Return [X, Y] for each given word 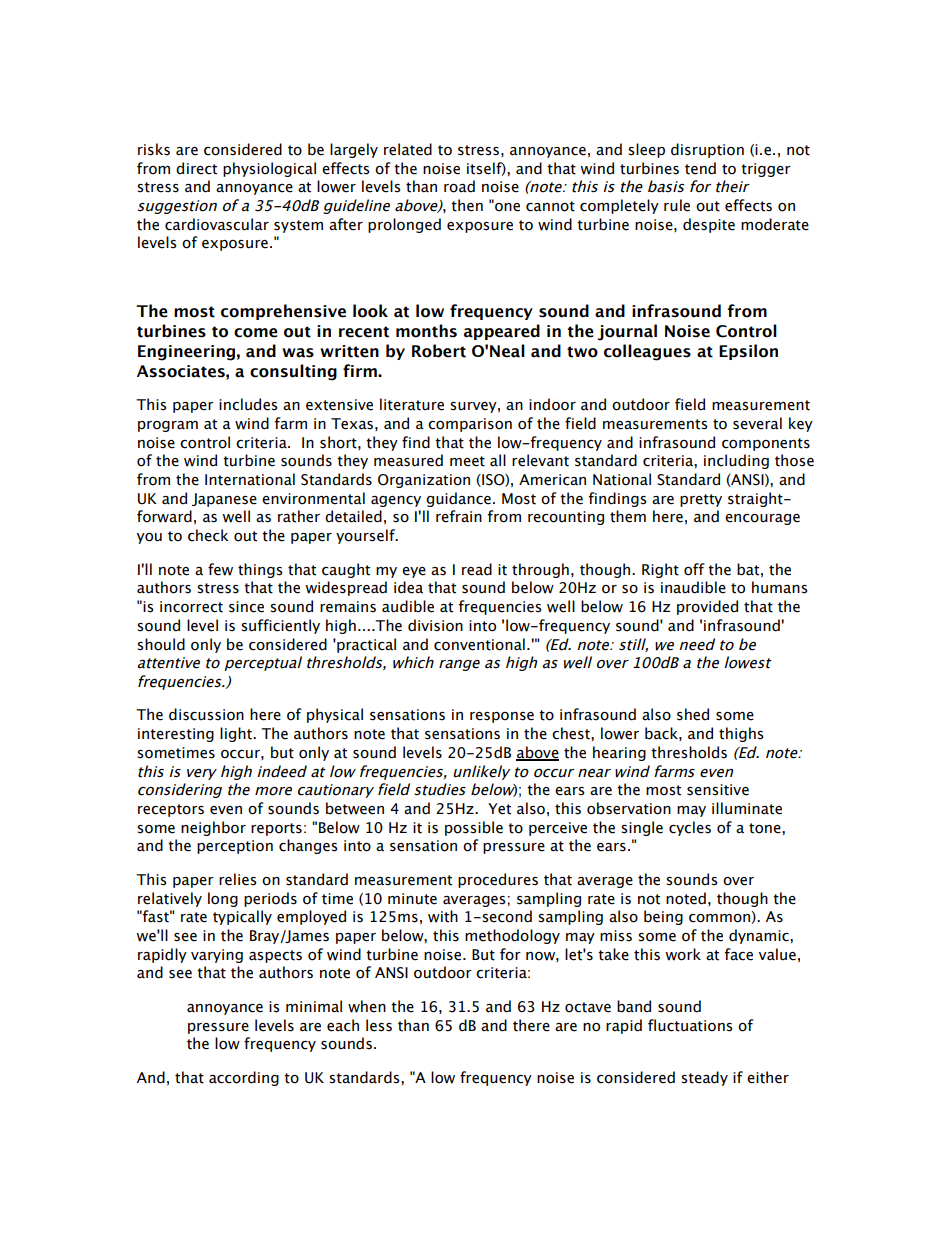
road [459, 186]
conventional [479, 644]
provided [707, 607]
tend [700, 168]
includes [248, 404]
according [244, 1078]
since [246, 607]
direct [196, 168]
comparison [470, 425]
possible [474, 828]
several [757, 423]
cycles [690, 828]
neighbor [213, 828]
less [379, 1025]
